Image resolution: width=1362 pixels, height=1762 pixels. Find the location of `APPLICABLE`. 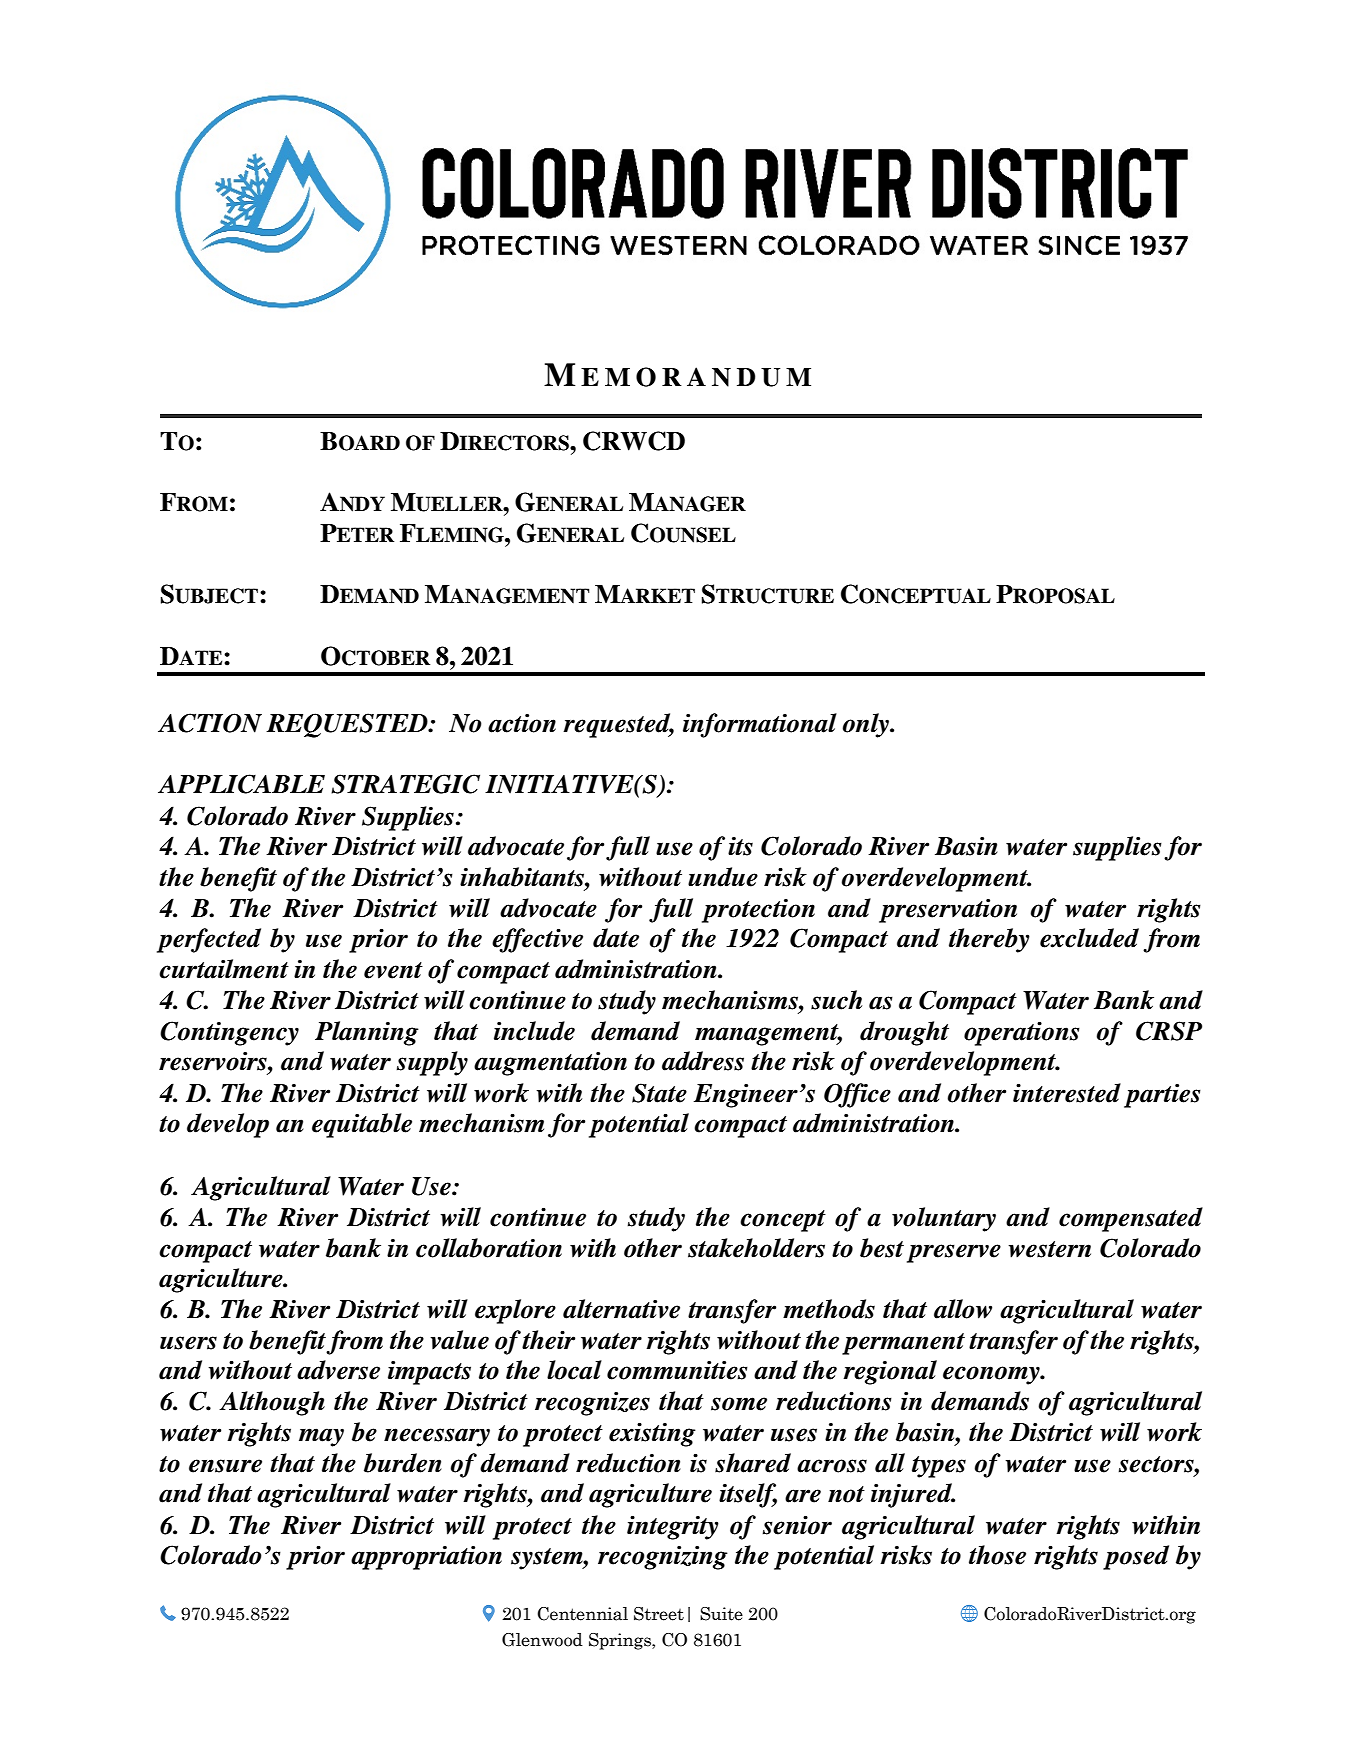

APPLICABLE is located at coordinates (241, 784).
